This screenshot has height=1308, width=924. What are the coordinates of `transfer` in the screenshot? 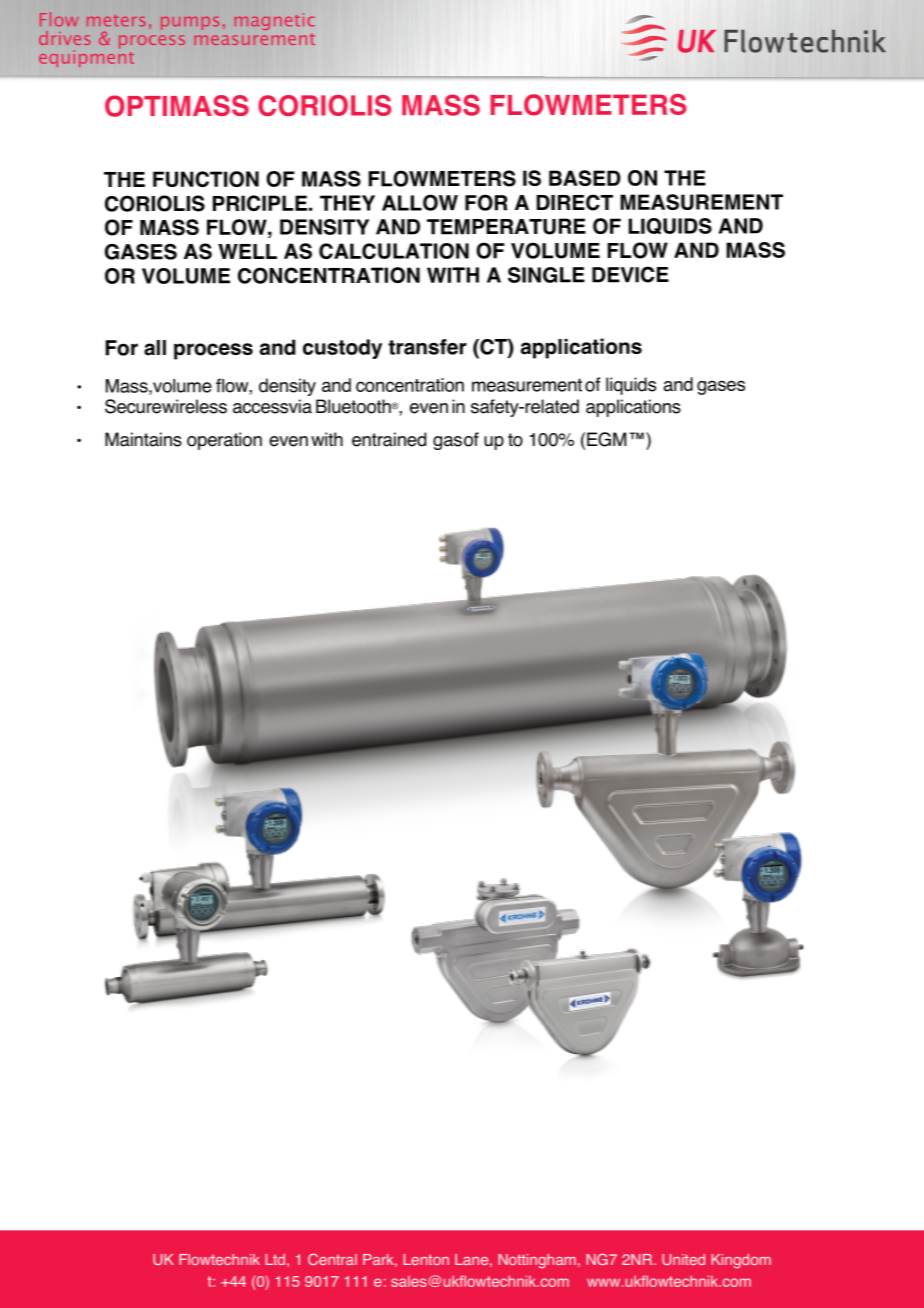 It's located at (427, 347).
